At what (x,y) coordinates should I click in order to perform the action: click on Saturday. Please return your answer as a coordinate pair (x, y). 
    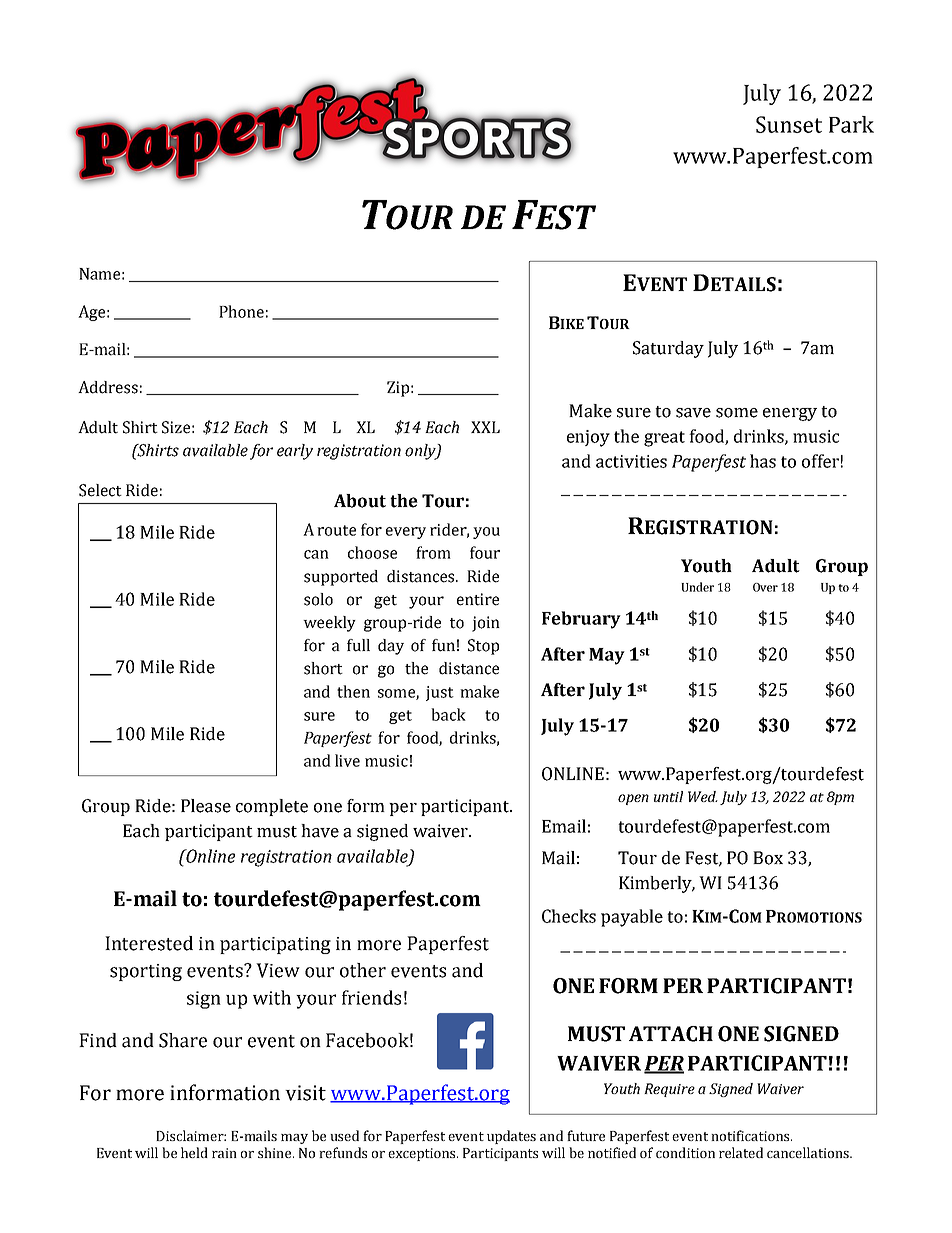
    Looking at the image, I should click on (668, 349).
